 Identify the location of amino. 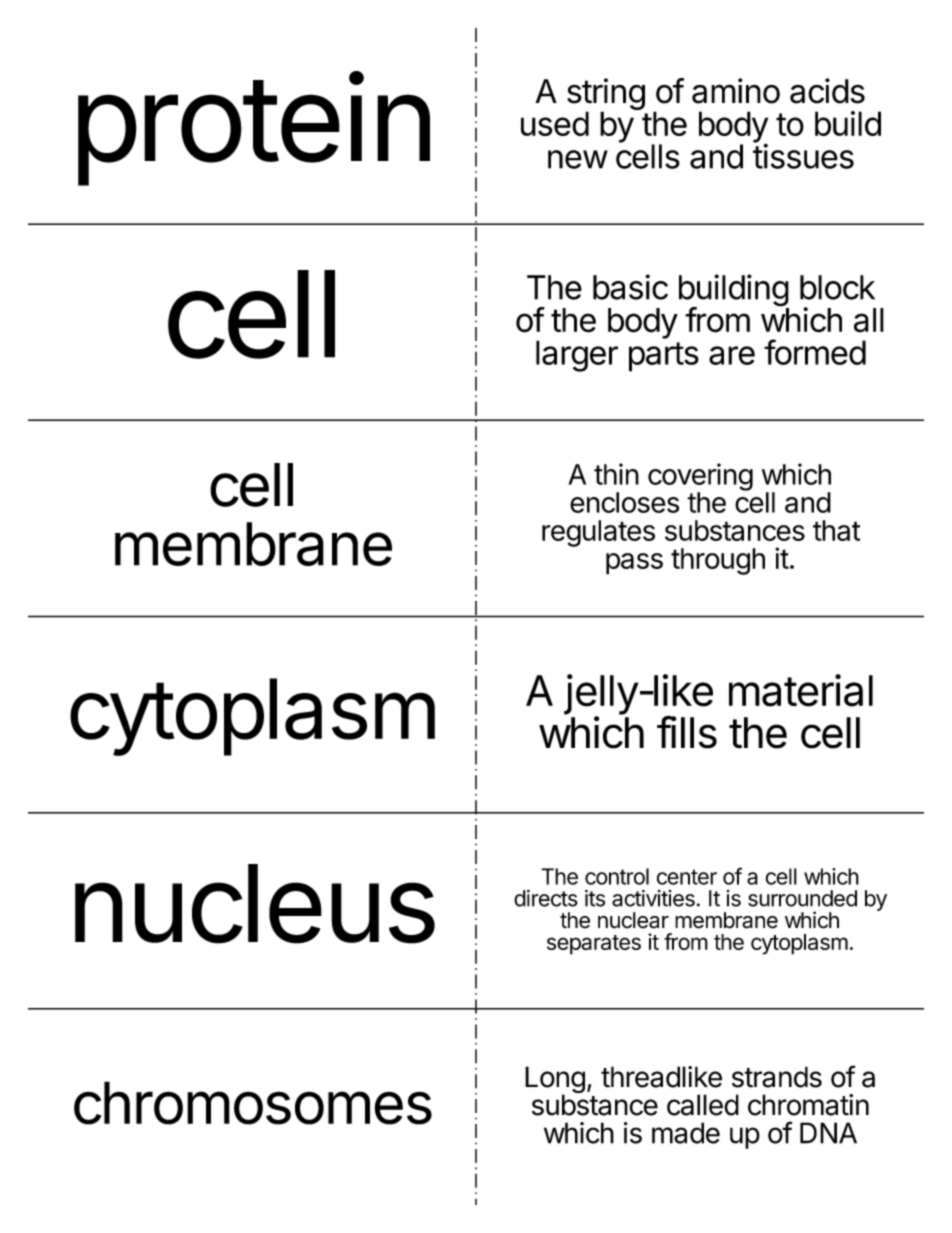
(736, 91).
